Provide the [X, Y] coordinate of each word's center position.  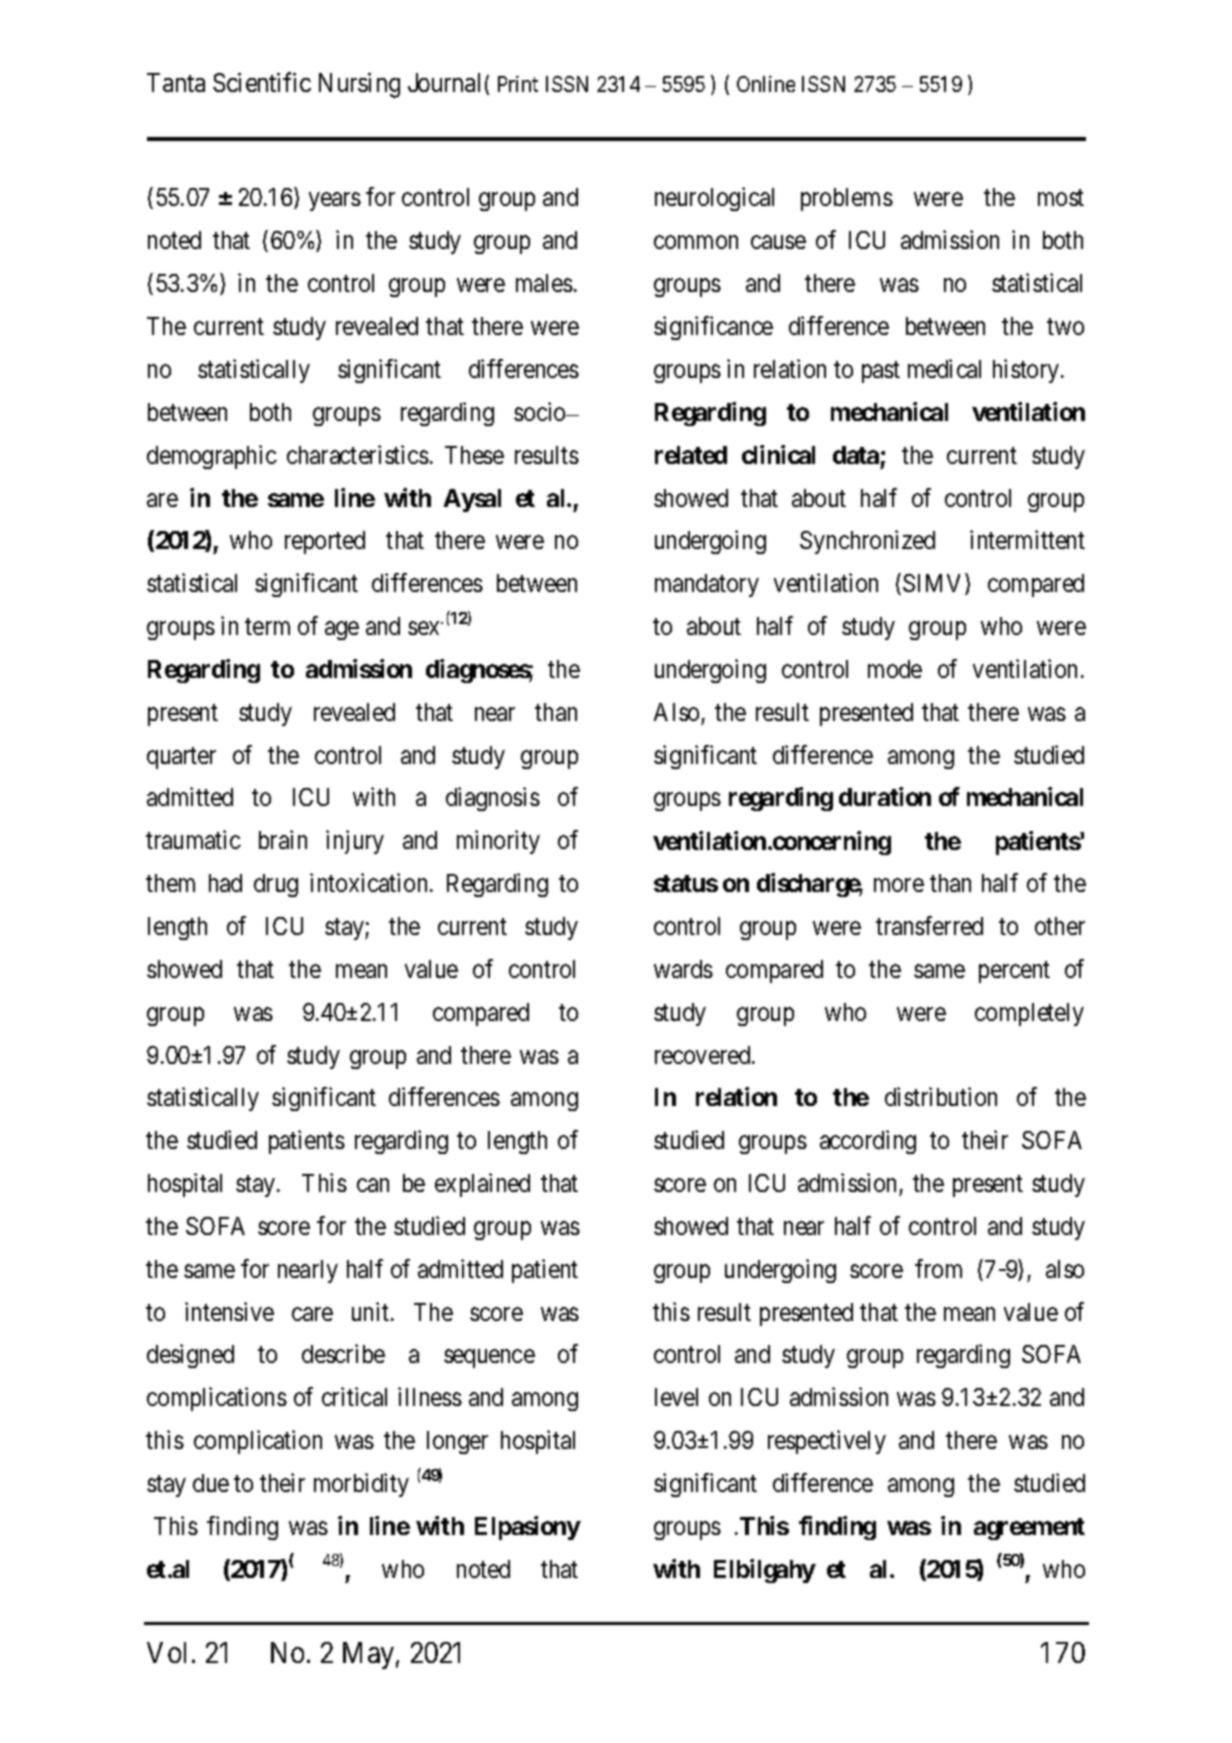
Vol [166, 1652]
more [899, 885]
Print [518, 84]
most [1061, 198]
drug [276, 885]
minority [498, 842]
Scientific [262, 82]
